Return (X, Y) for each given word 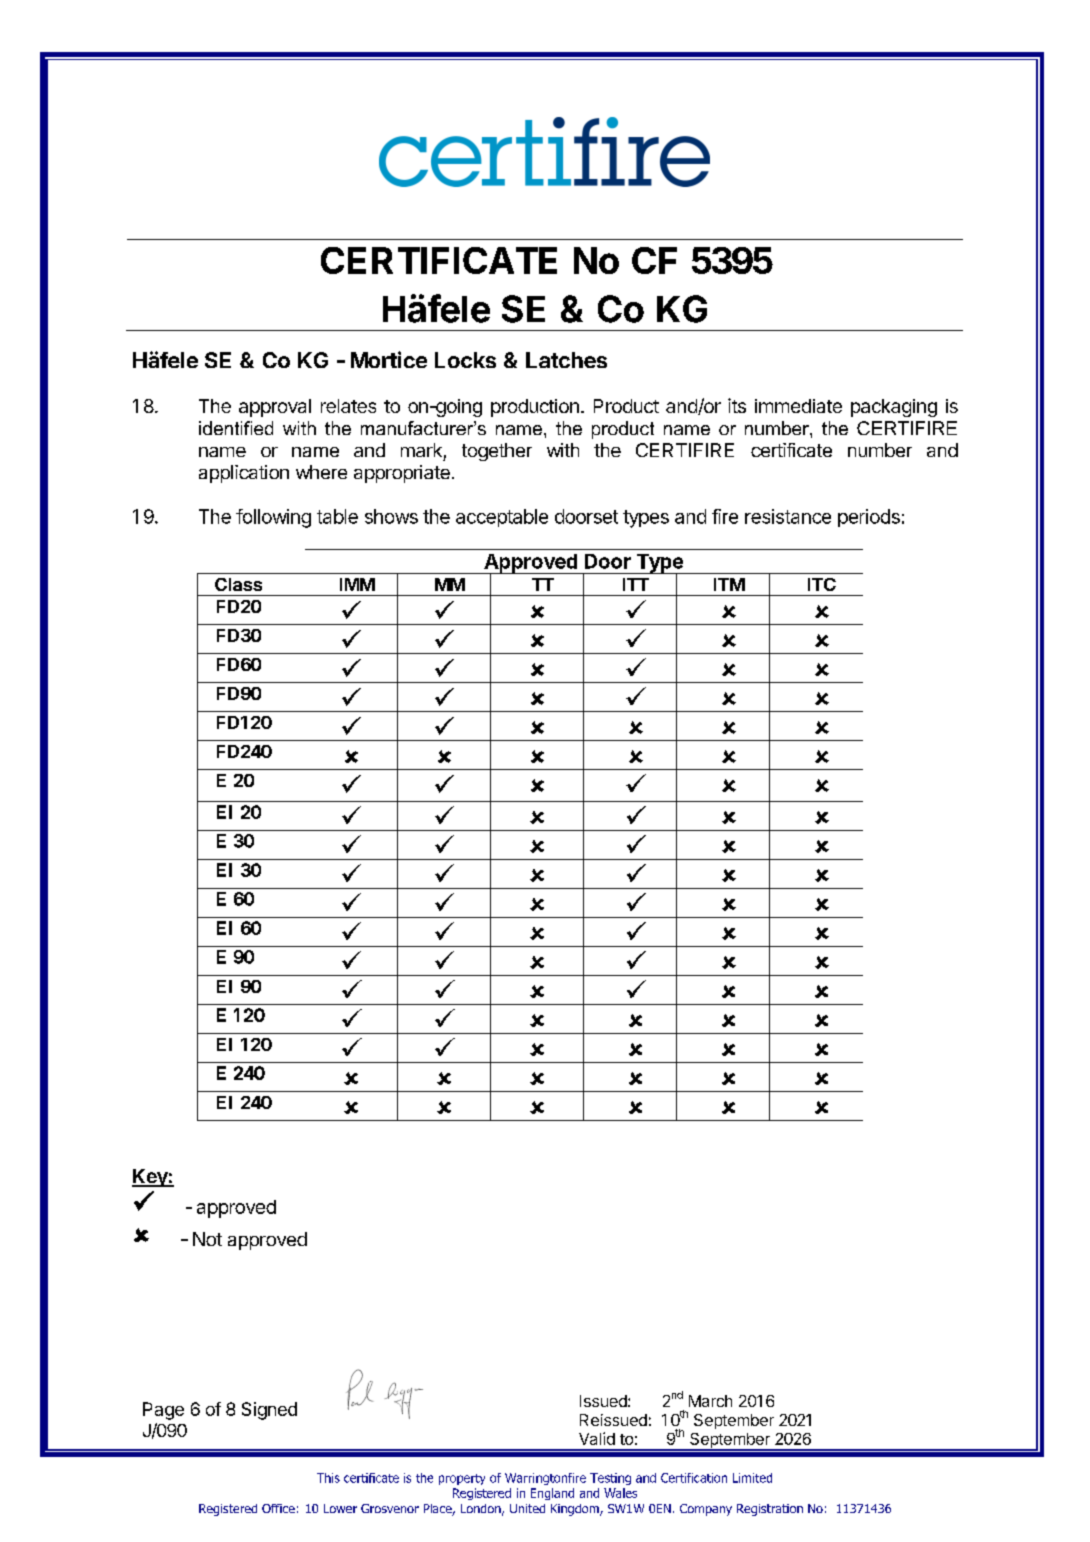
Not (207, 1239)
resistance (788, 516)
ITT (636, 584)
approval (275, 408)
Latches (566, 360)
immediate (798, 406)
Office (278, 1508)
